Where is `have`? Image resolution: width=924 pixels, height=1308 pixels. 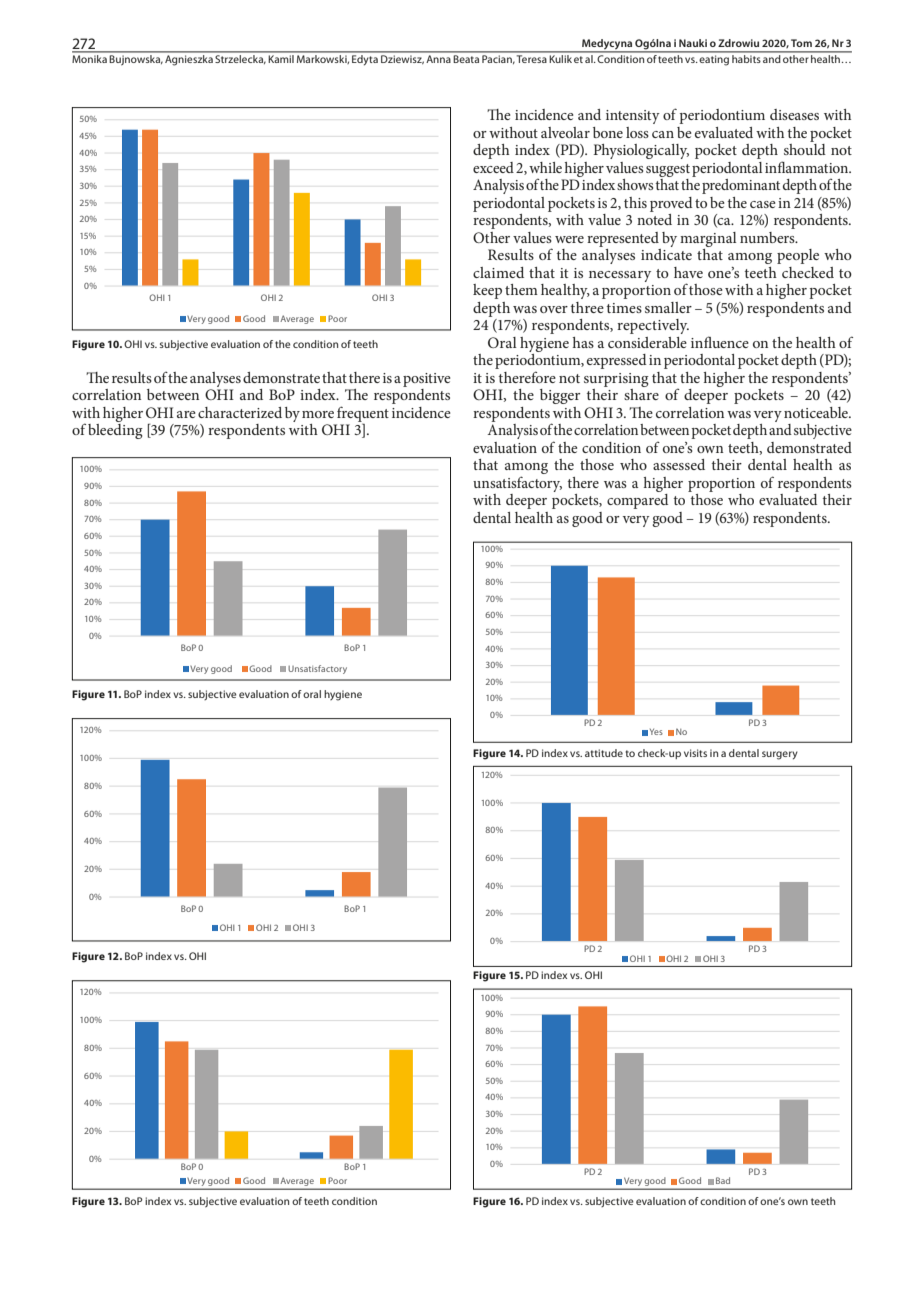 have is located at coordinates (688, 272).
